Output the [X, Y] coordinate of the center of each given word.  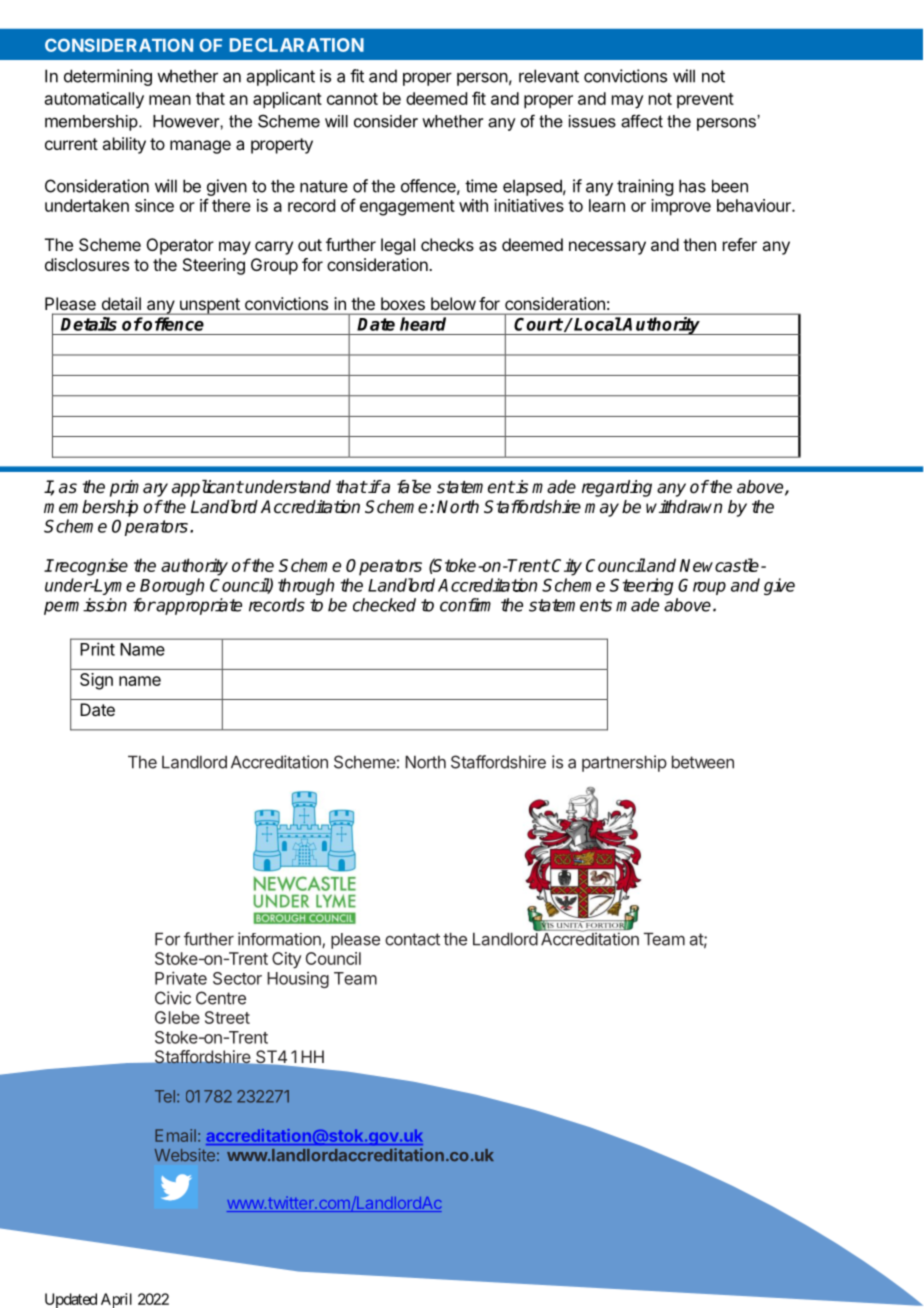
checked [384, 605]
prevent [705, 101]
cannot [352, 99]
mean [170, 100]
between [703, 762]
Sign [96, 681]
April [116, 1300]
